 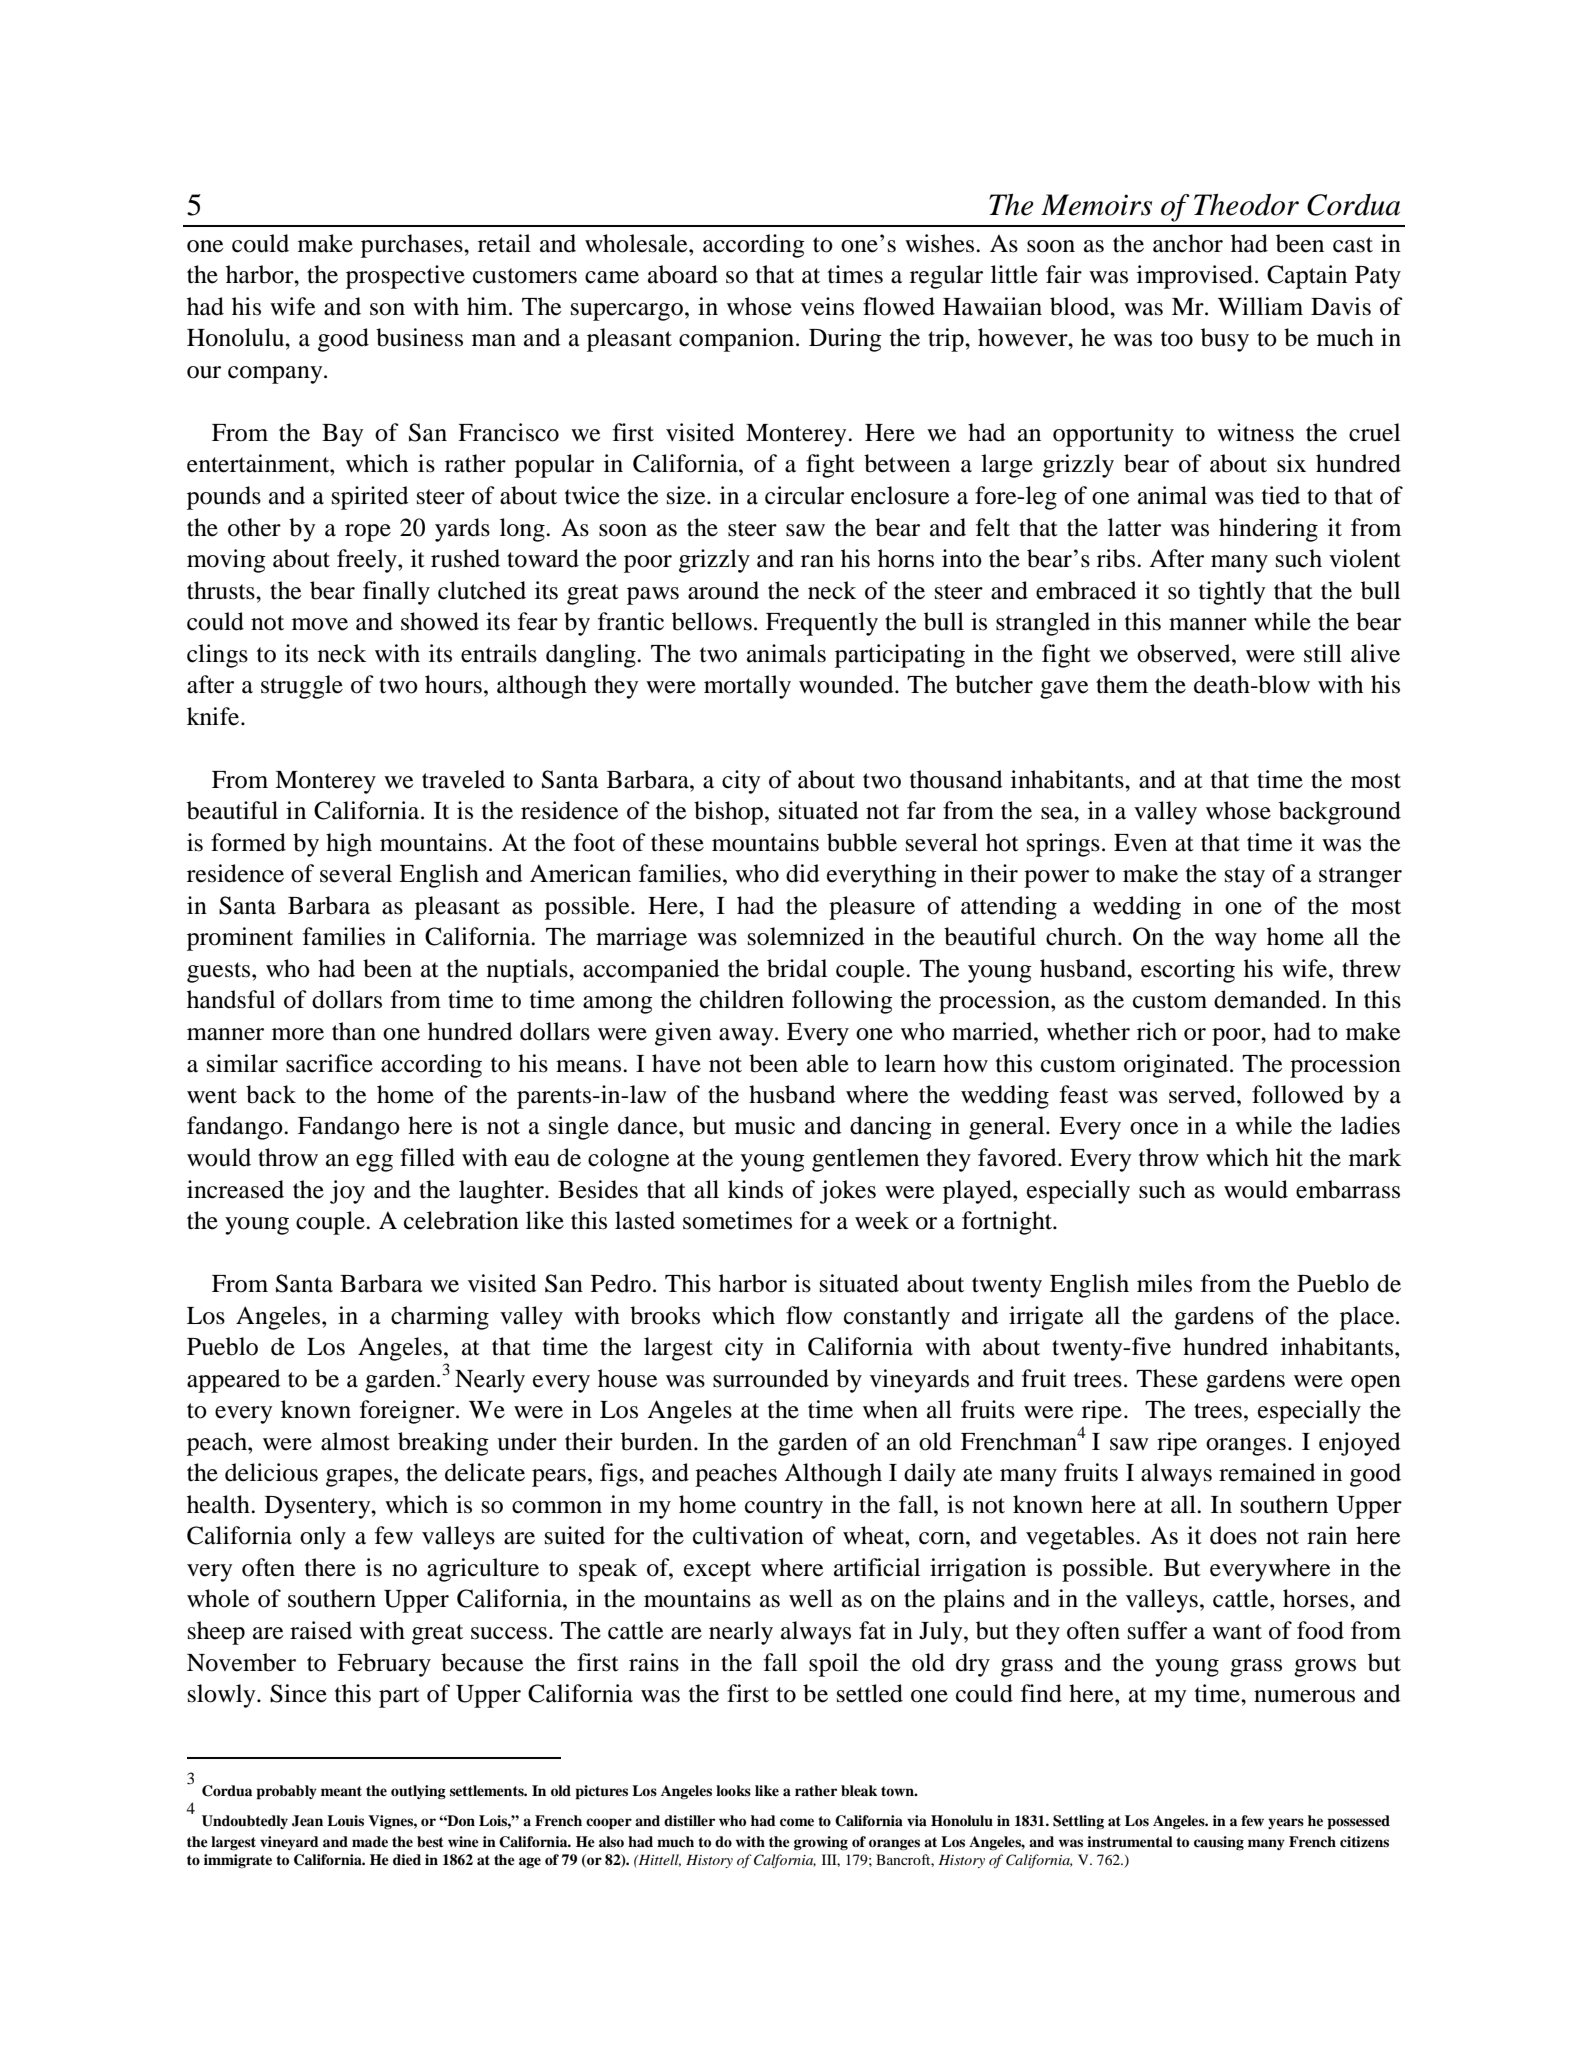 What do you see at coordinates (827, 306) in the document?
I see `veins` at bounding box center [827, 306].
